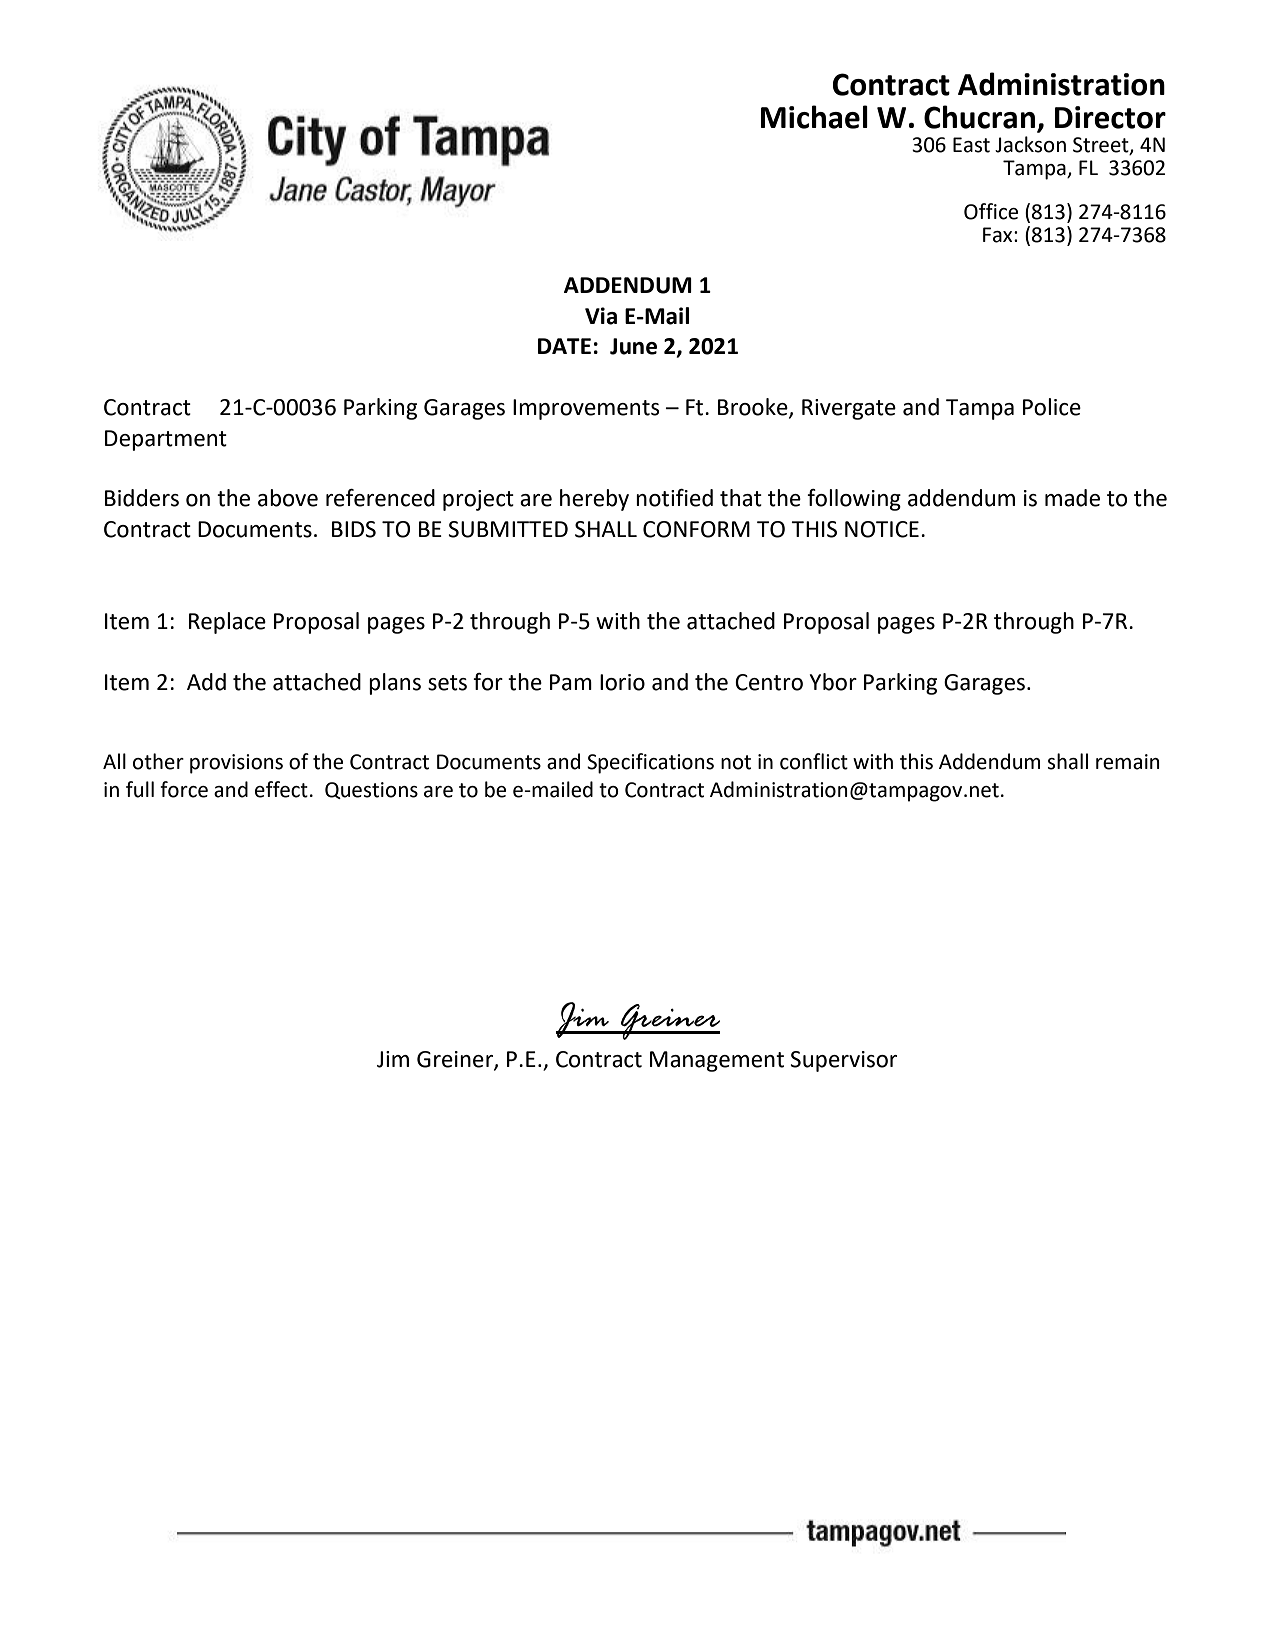 This image has width=1275, height=1649. Describe the element at coordinates (166, 440) in the image. I see `Department` at that location.
